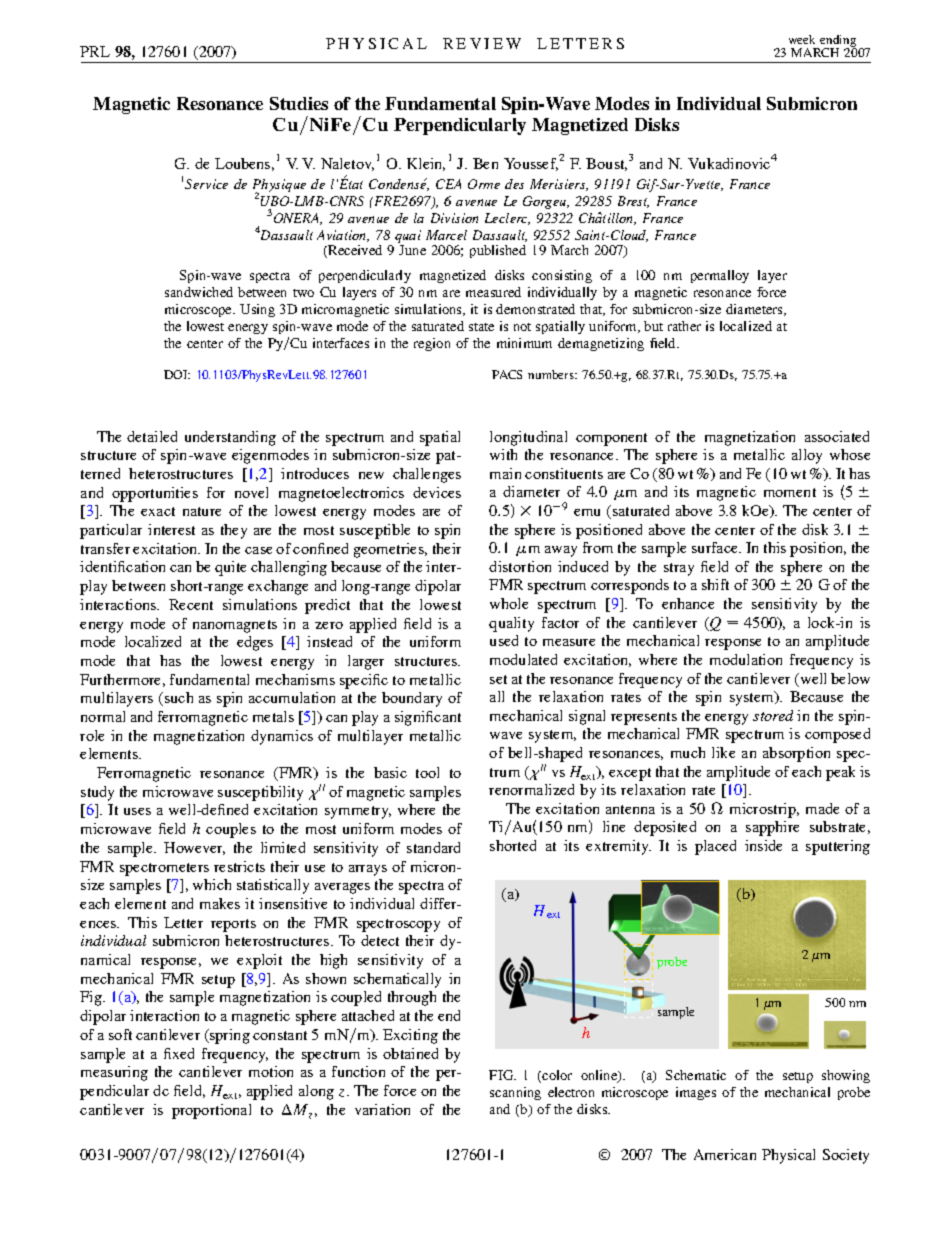 The width and height of the screenshot is (952, 1233). What do you see at coordinates (95, 51) in the screenshot?
I see `PRL` at bounding box center [95, 51].
